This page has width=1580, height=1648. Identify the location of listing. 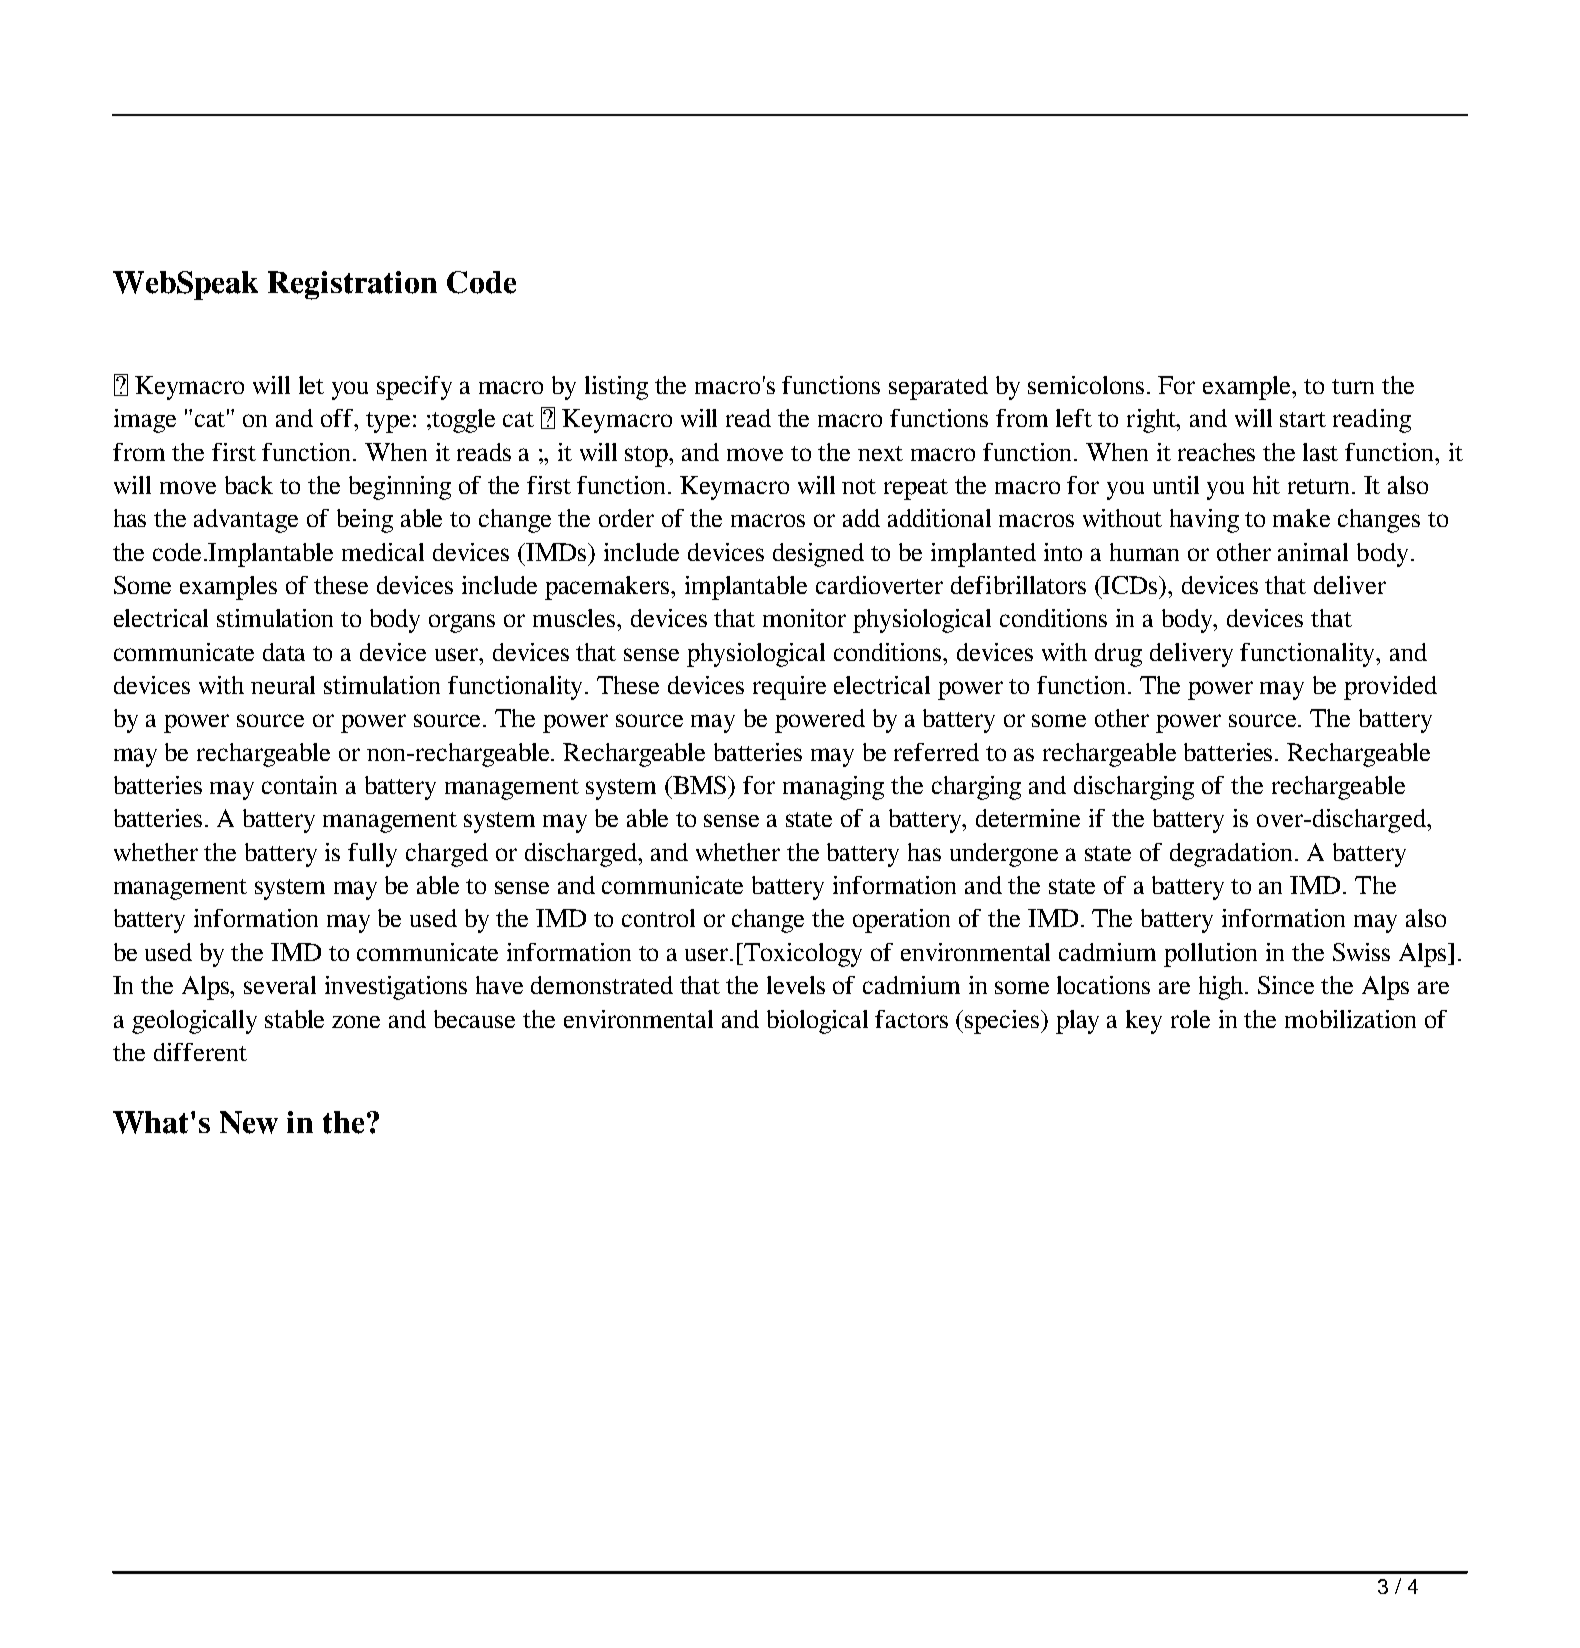
(616, 388).
